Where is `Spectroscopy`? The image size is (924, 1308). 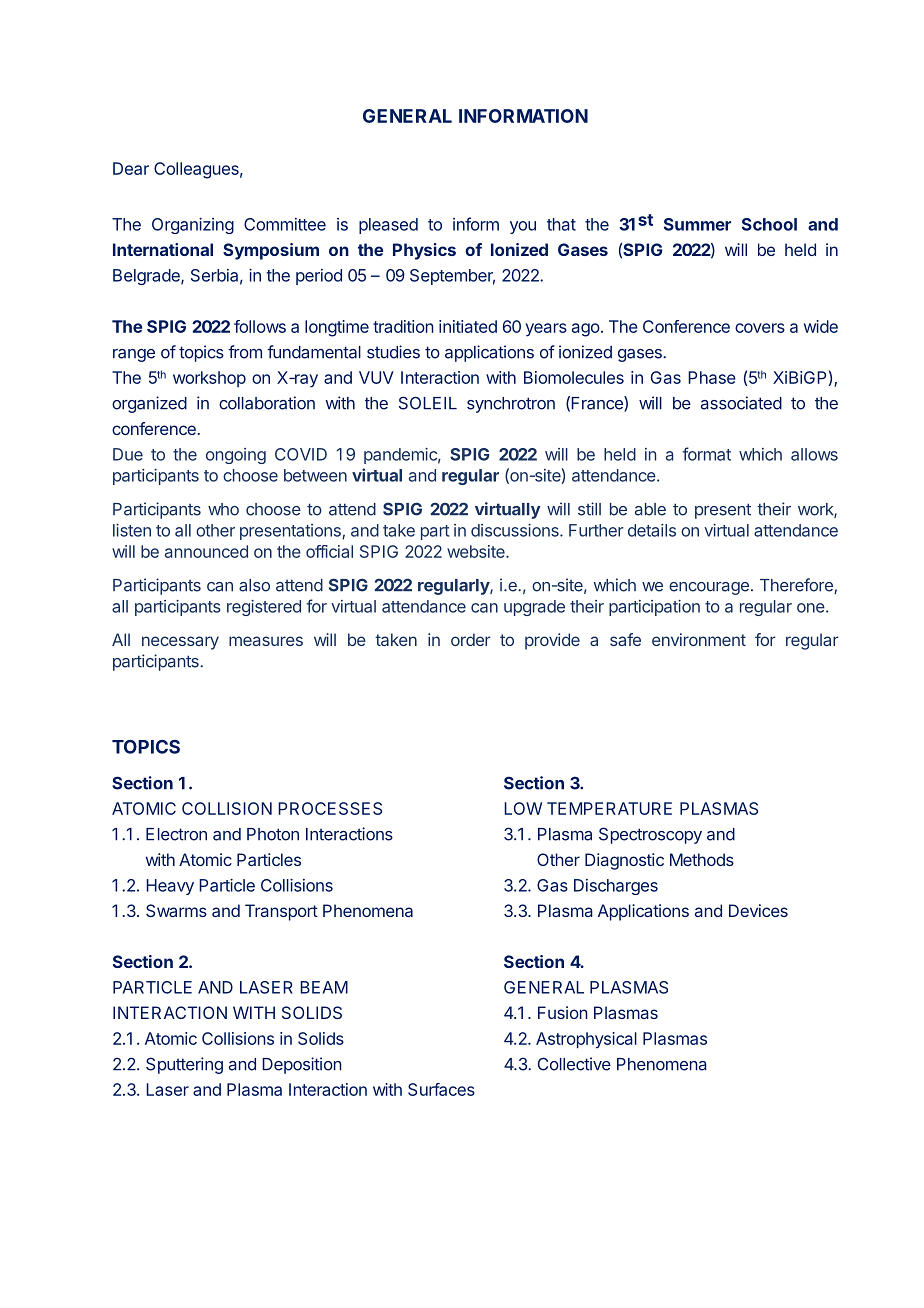 Spectroscopy is located at coordinates (650, 835).
